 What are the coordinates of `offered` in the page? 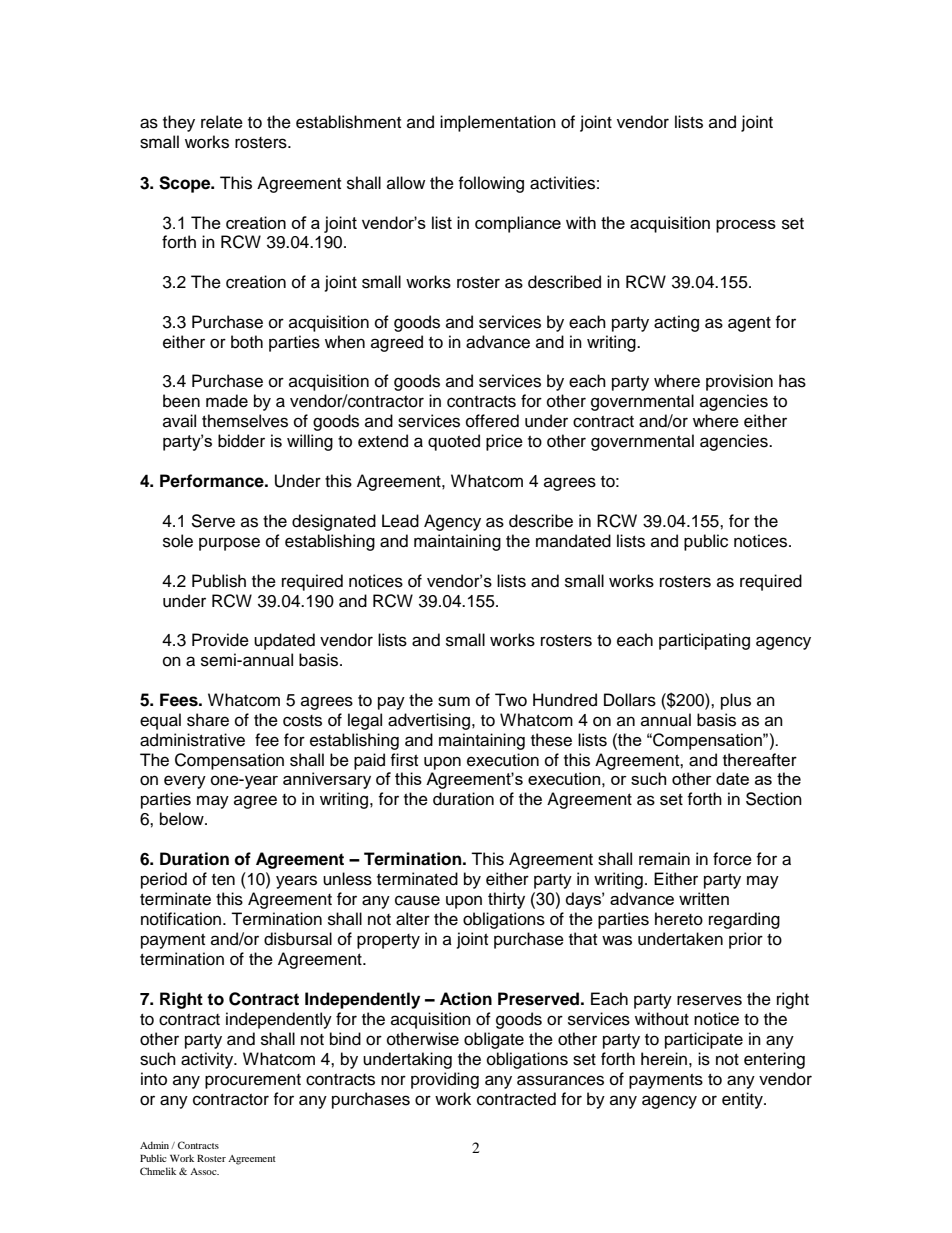 It's located at (492, 421).
